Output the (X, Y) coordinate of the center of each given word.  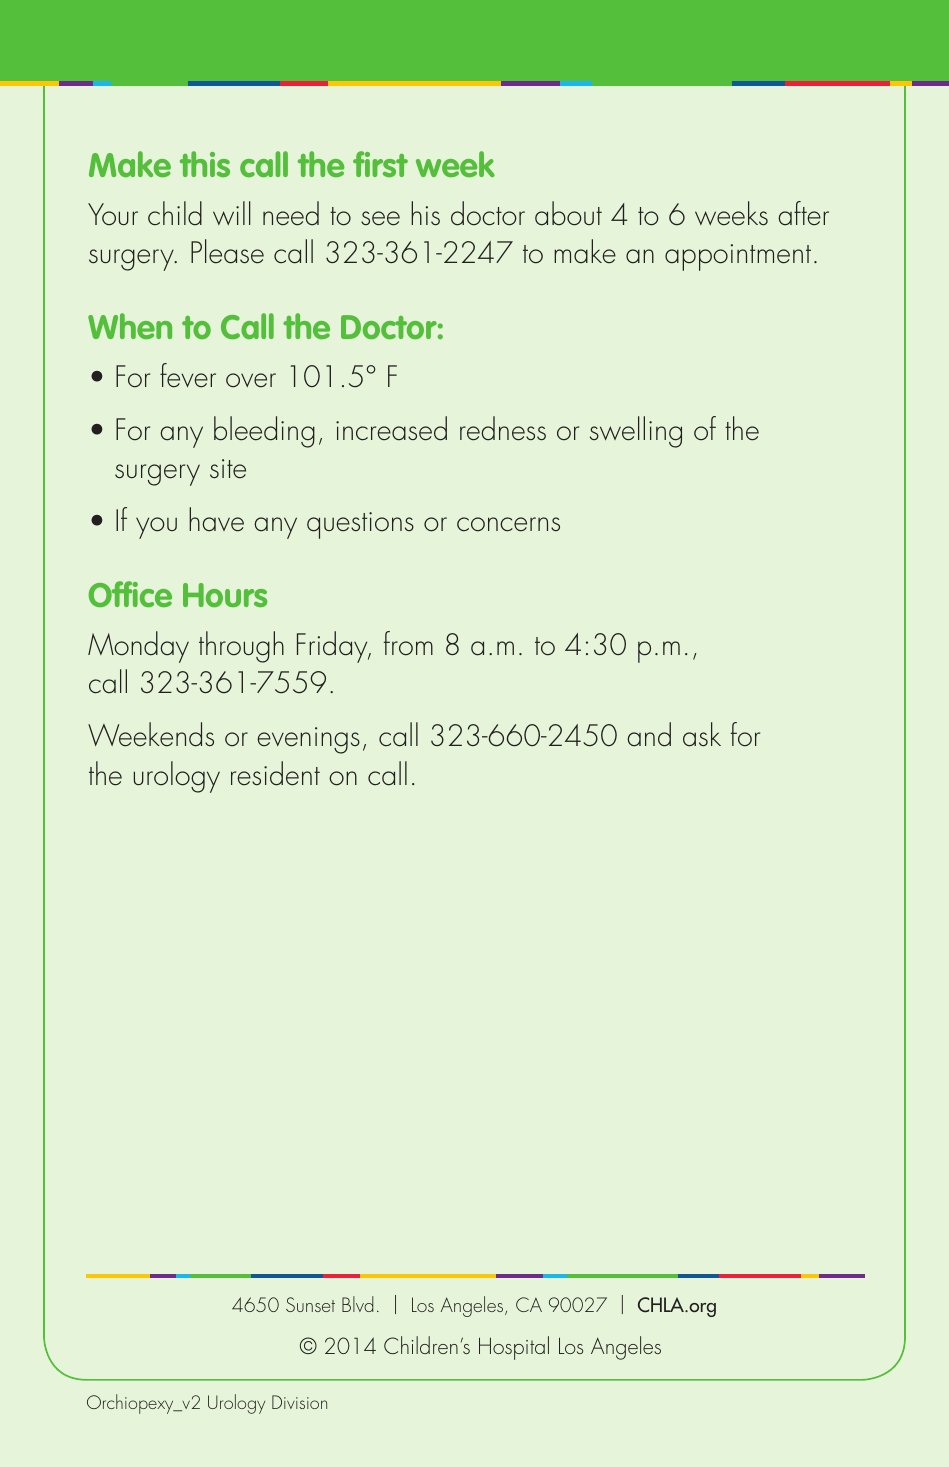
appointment (738, 257)
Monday (138, 647)
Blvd (358, 1304)
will (232, 213)
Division (299, 1402)
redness (503, 428)
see (380, 218)
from (408, 643)
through (241, 647)
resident (275, 773)
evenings (308, 740)
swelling (636, 432)
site (228, 469)
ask (702, 734)
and (649, 734)
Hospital (514, 1348)
